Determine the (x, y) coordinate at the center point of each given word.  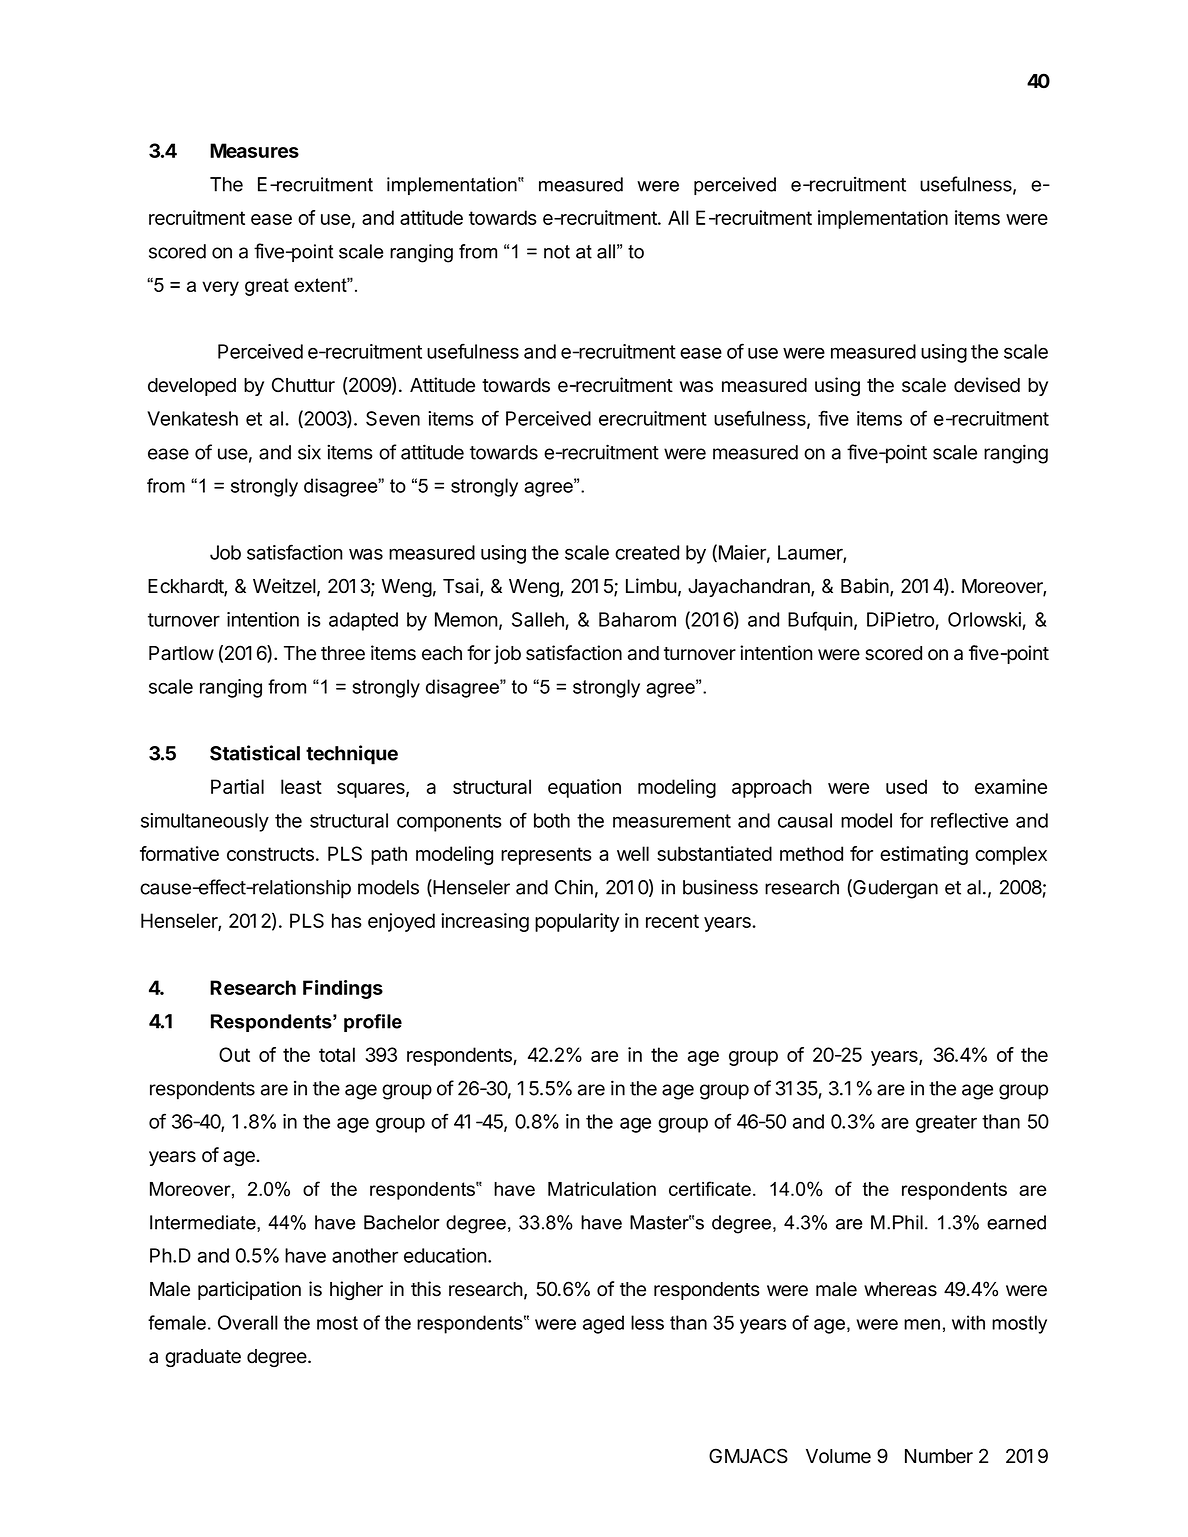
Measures (254, 150)
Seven (393, 418)
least (301, 786)
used (906, 786)
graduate (203, 1358)
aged (603, 1324)
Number (939, 1456)
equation (584, 788)
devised (987, 385)
